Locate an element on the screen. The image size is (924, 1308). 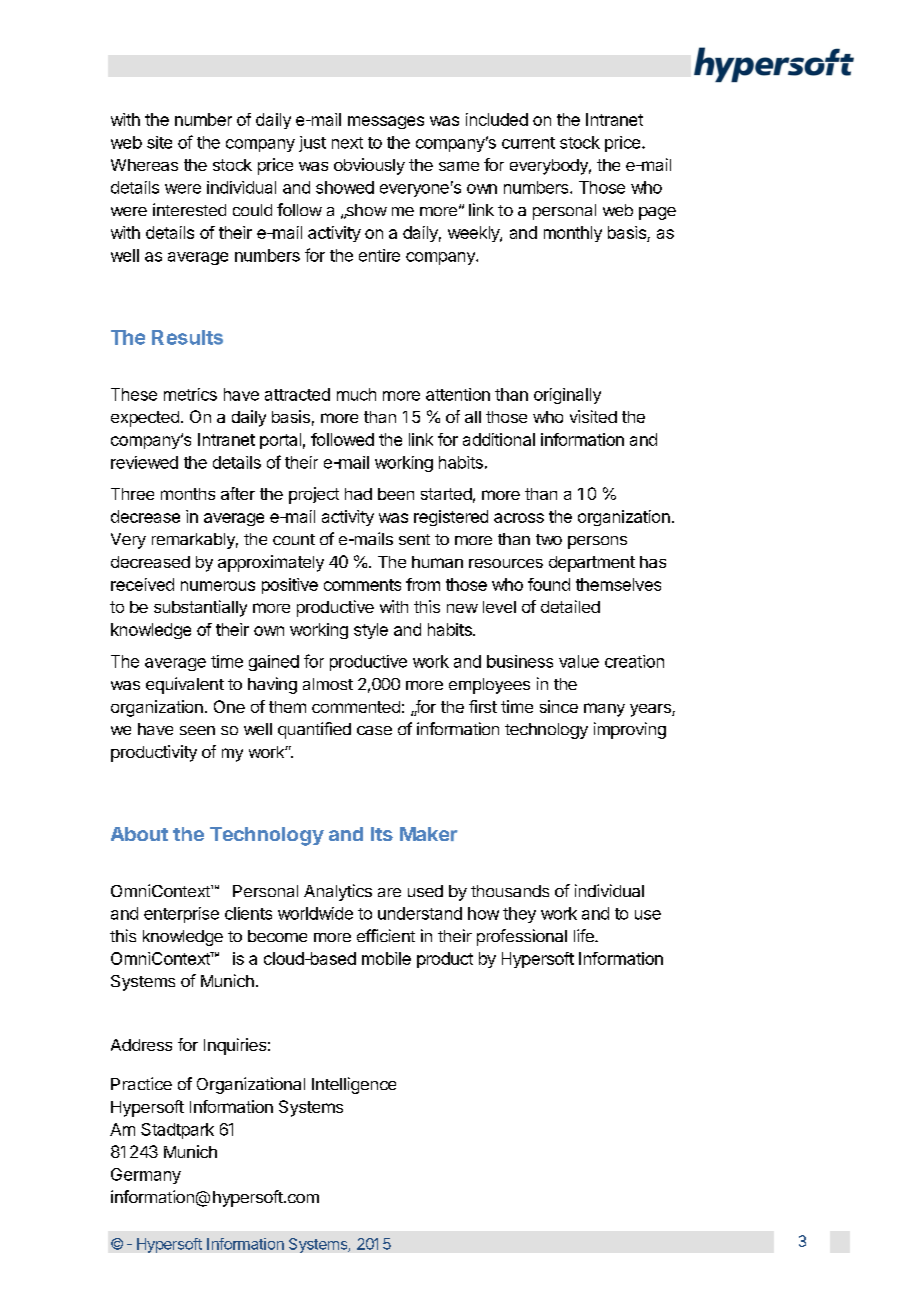
Address is located at coordinates (141, 1045).
